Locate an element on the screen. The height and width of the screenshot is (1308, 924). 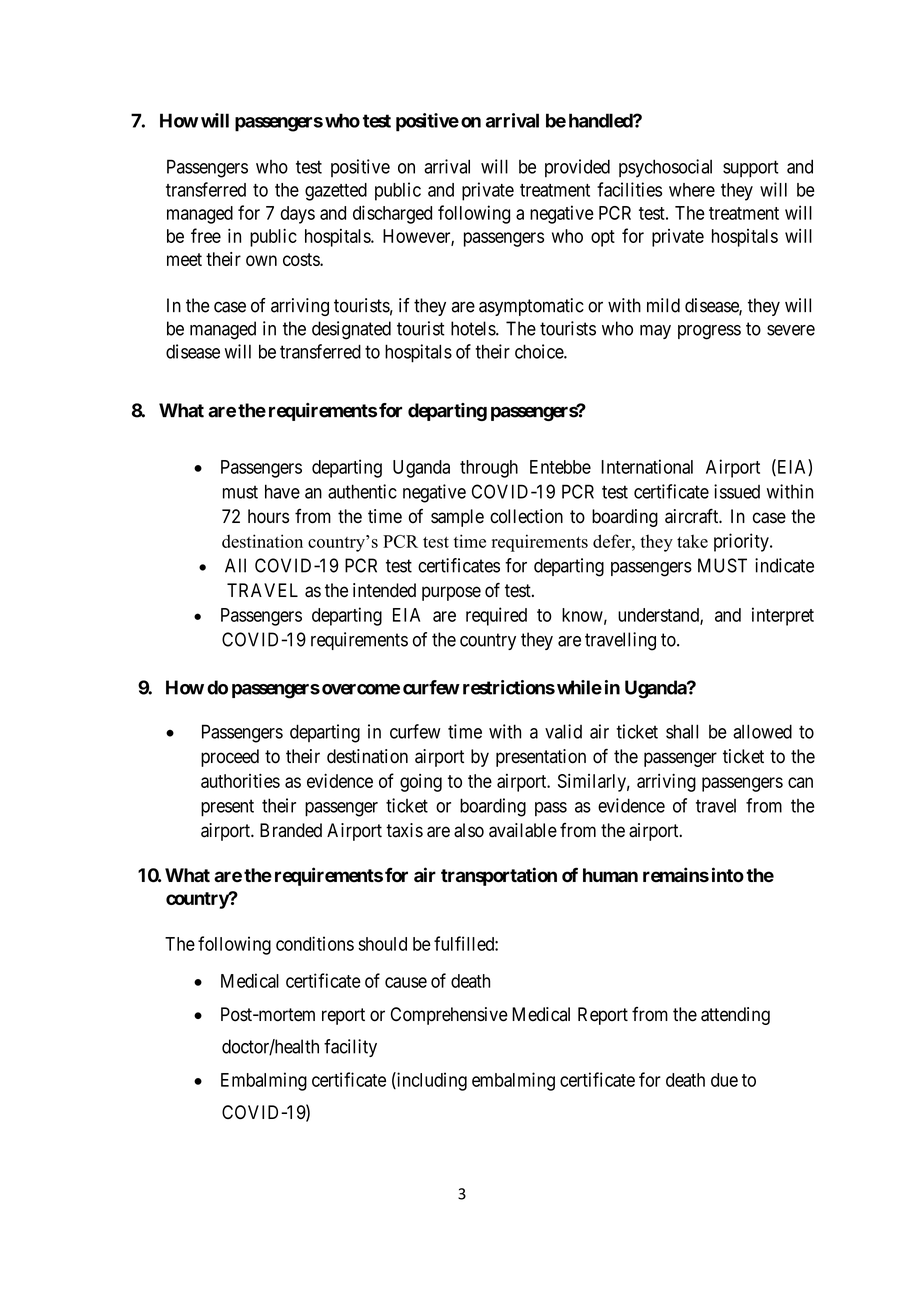
through is located at coordinates (489, 469).
